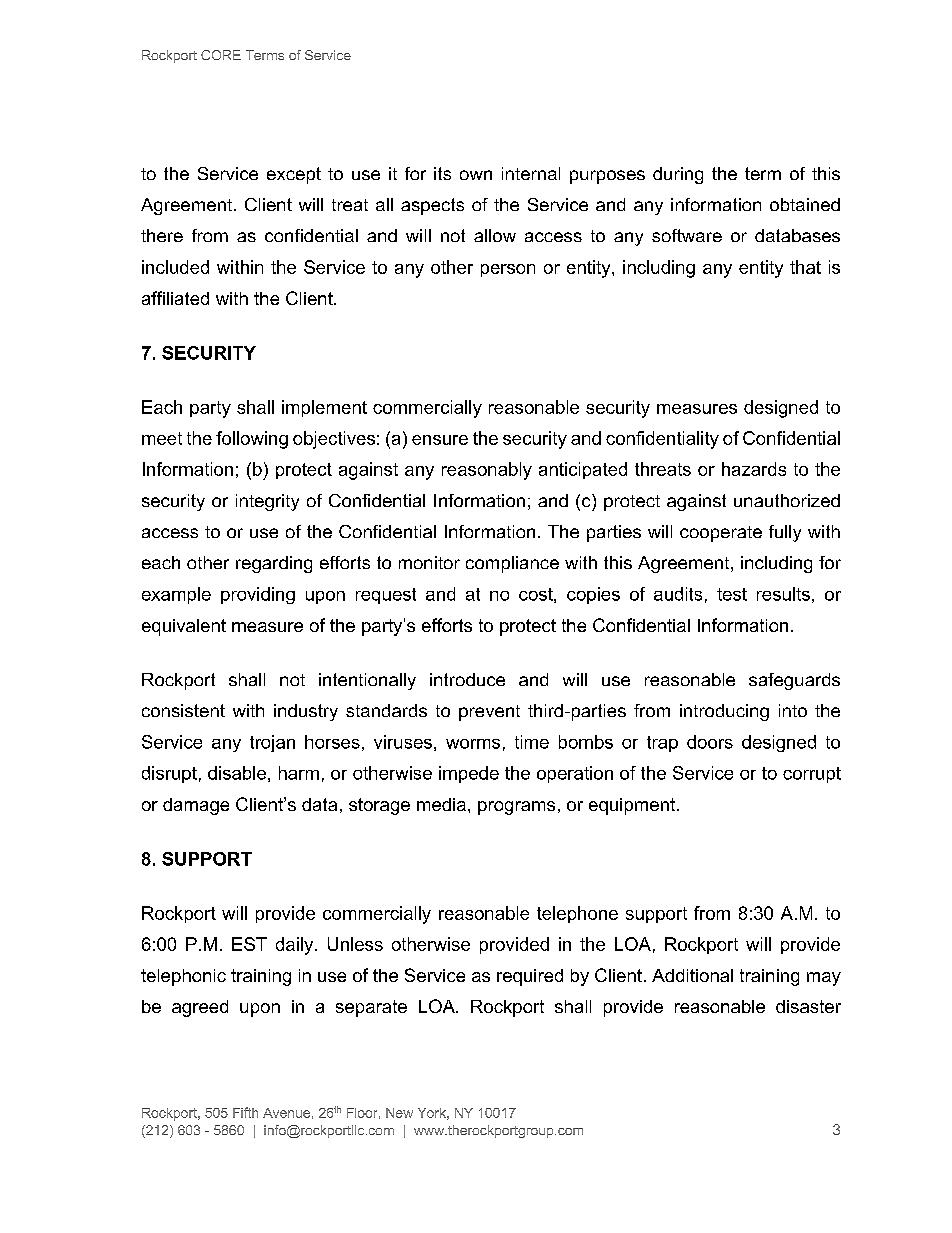  What do you see at coordinates (245, 1112) in the image?
I see `Fifth` at bounding box center [245, 1112].
